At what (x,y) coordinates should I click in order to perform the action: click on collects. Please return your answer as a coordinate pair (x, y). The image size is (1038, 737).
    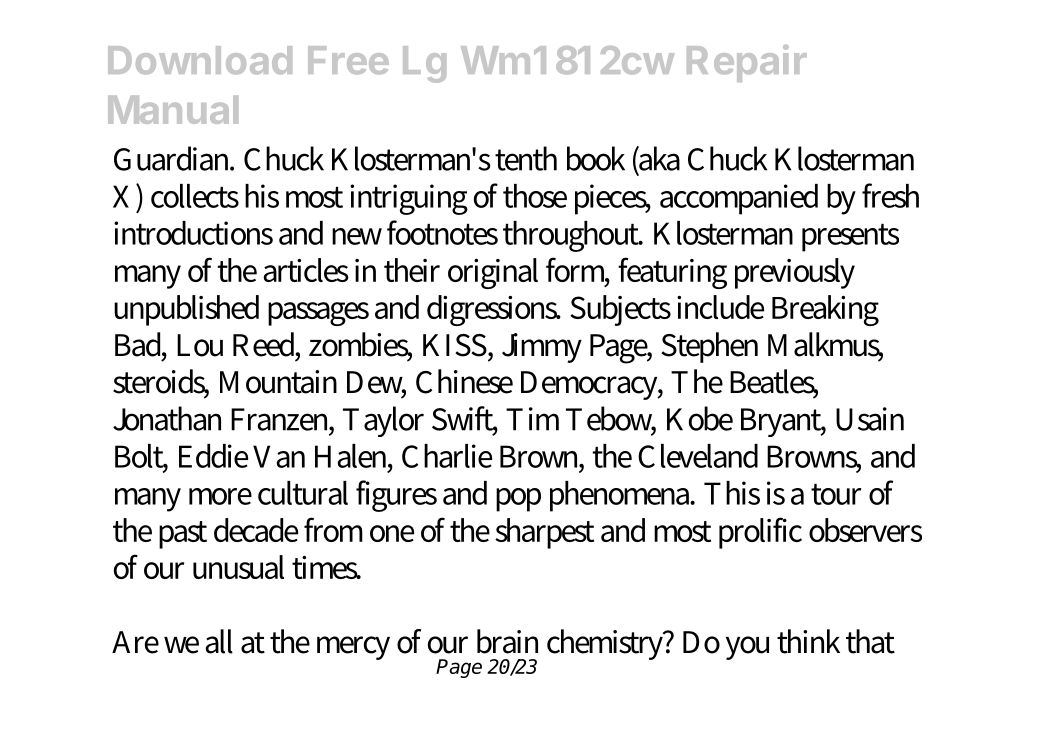
    Looking at the image, I should click on (195, 196).
